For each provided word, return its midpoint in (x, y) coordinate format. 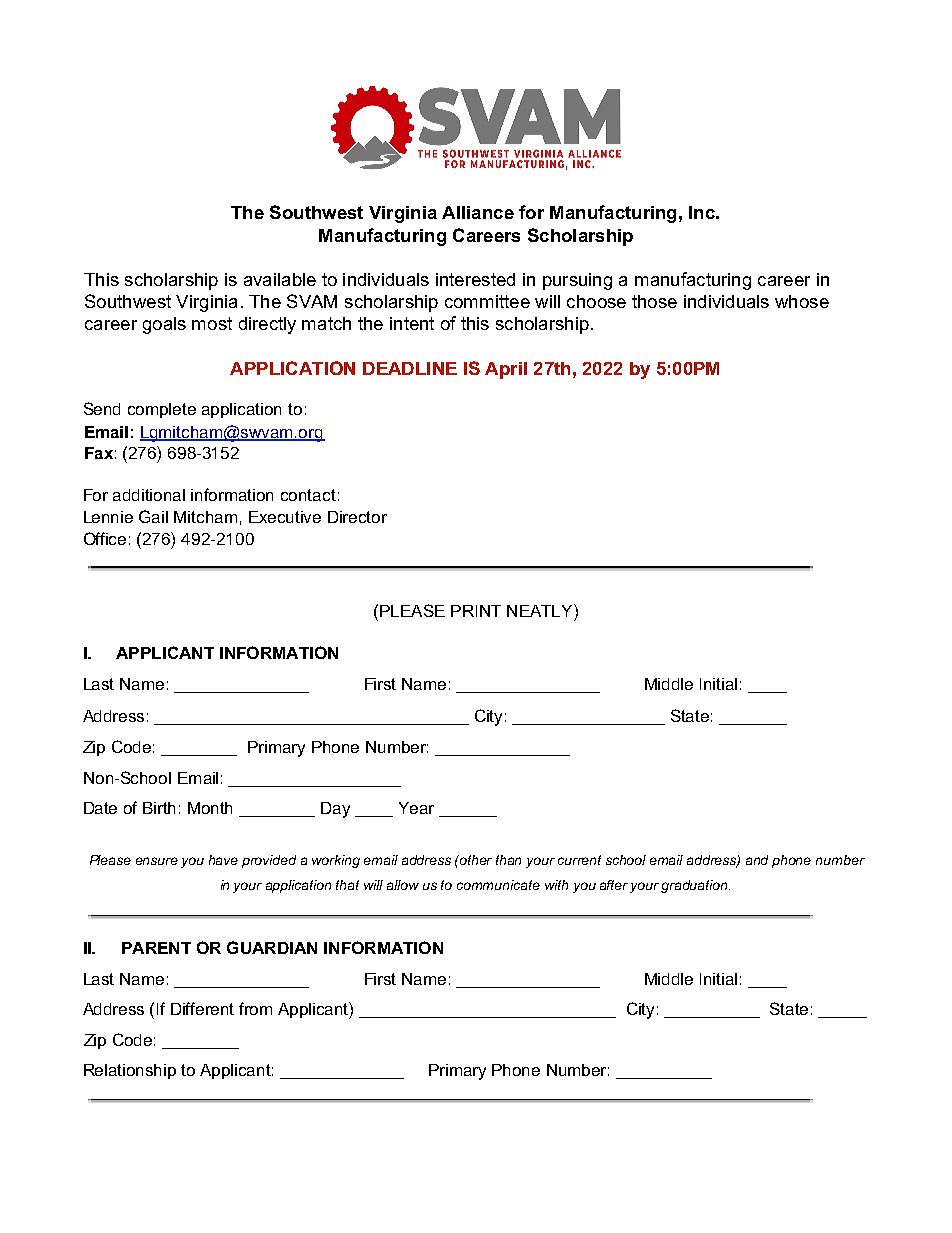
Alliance (478, 212)
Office (105, 538)
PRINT (476, 611)
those (654, 301)
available (280, 279)
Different (202, 1008)
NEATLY (541, 610)
